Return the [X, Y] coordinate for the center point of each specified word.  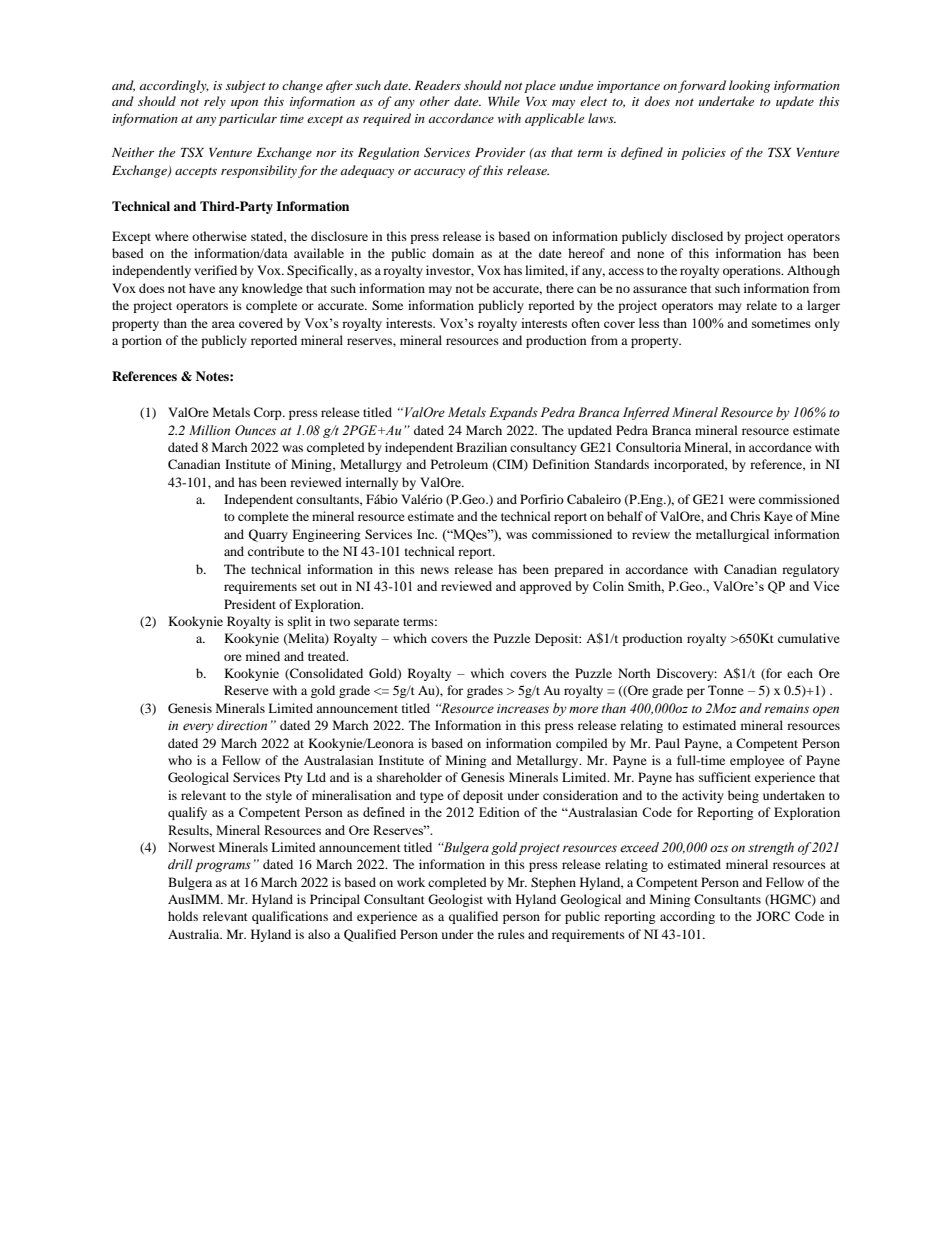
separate [376, 623]
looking [750, 86]
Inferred [646, 413]
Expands [513, 413]
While [504, 101]
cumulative [809, 638]
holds [183, 916]
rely [215, 102]
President [250, 604]
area [223, 324]
